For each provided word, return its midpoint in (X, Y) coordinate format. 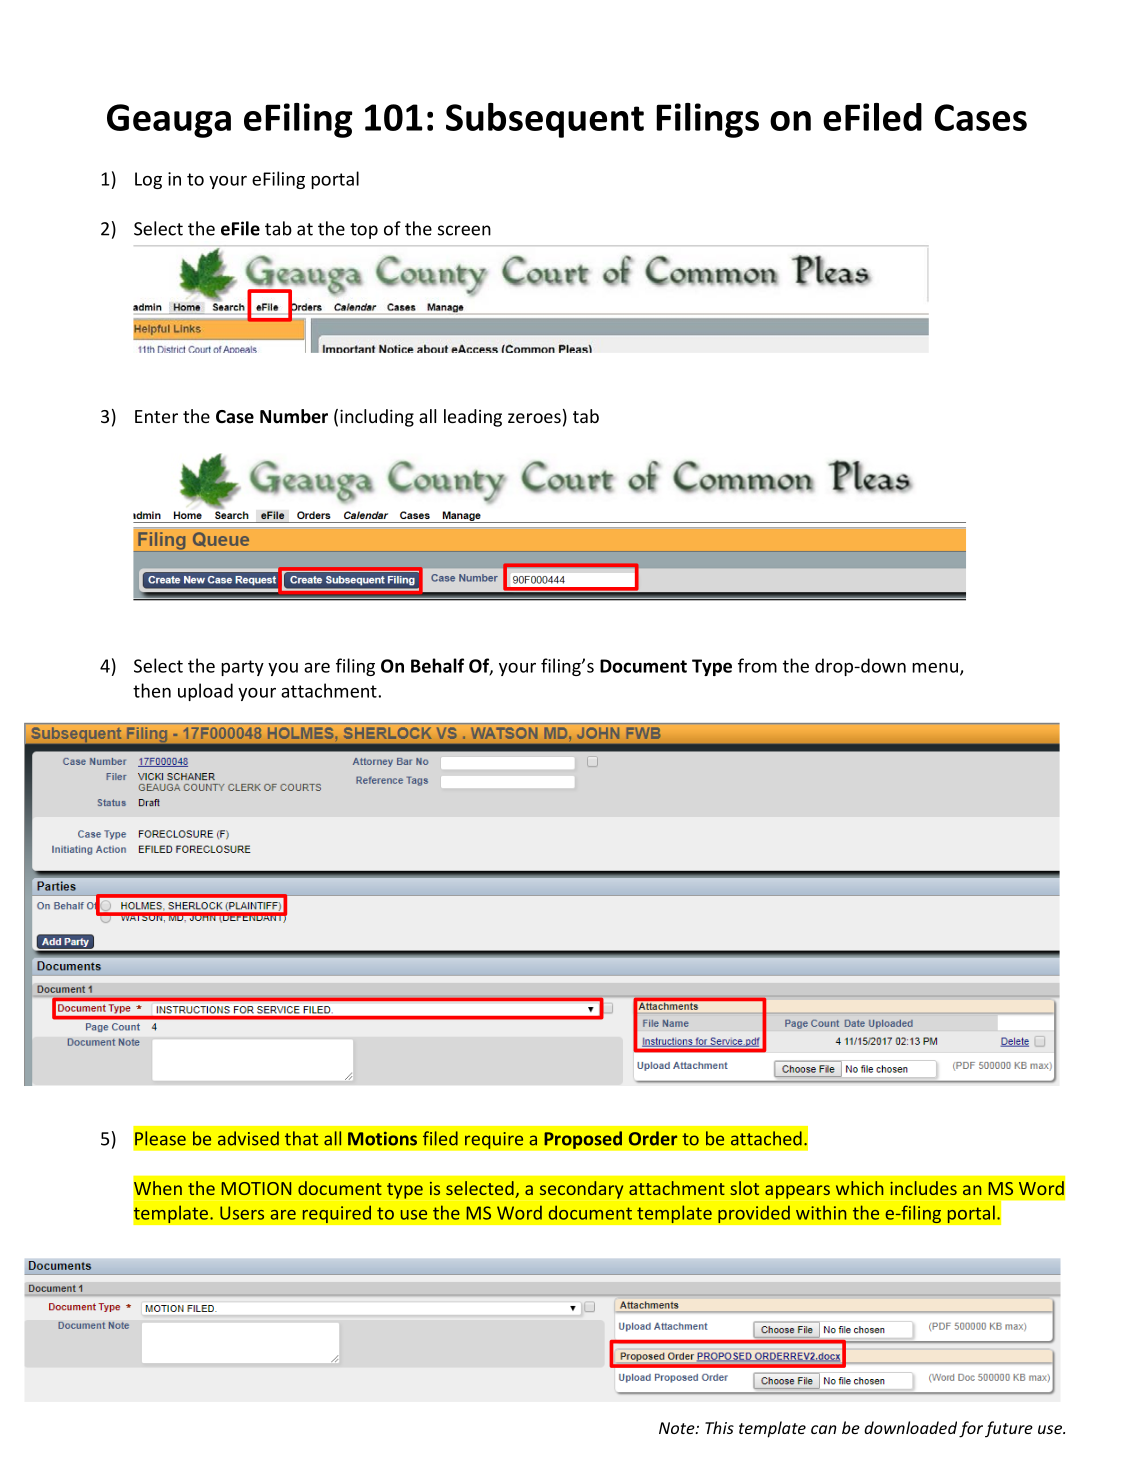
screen (464, 230)
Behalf (437, 665)
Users (242, 1213)
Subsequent (545, 120)
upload (205, 692)
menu (935, 668)
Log (148, 180)
